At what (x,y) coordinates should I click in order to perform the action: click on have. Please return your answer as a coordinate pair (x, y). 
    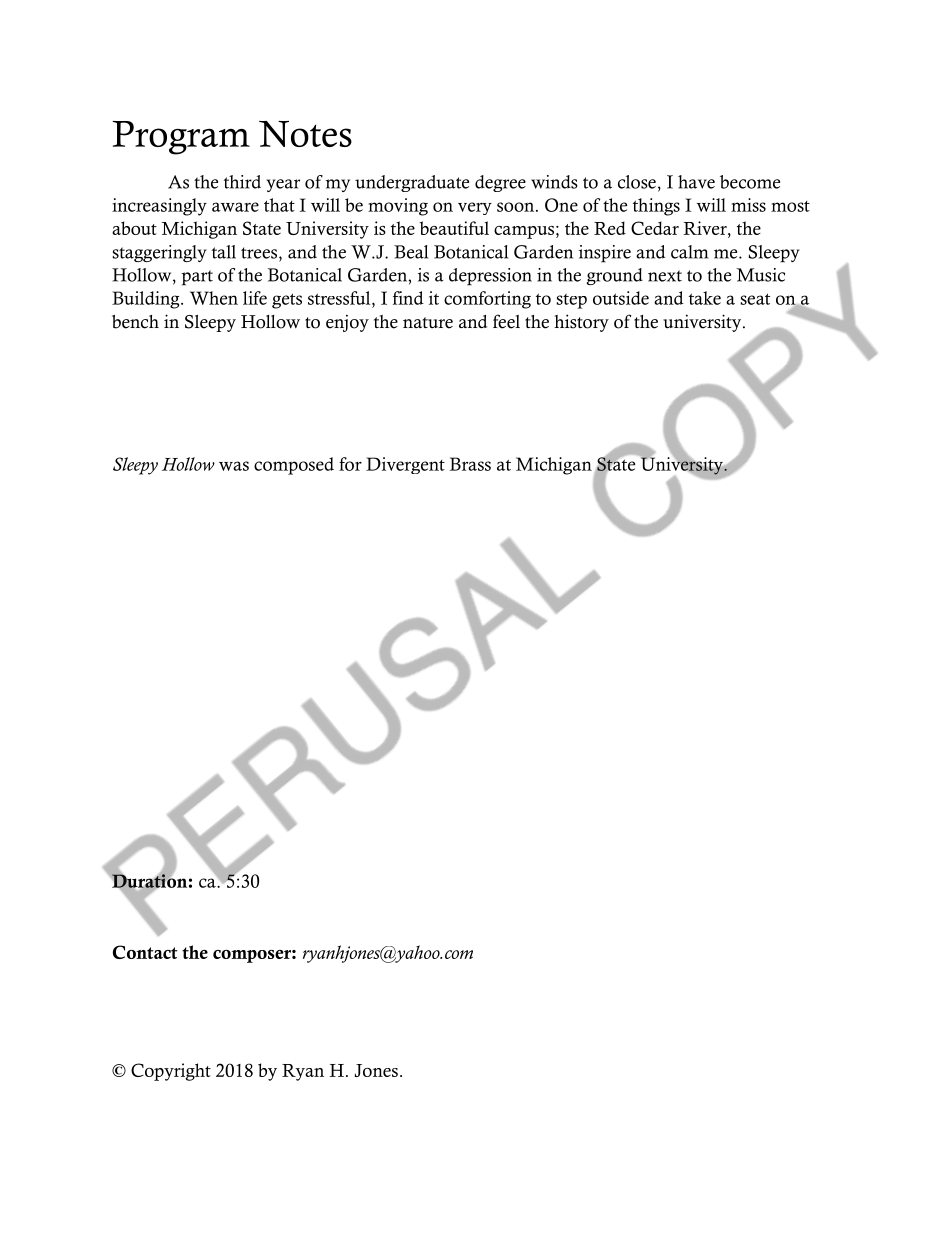
    Looking at the image, I should click on (696, 182).
